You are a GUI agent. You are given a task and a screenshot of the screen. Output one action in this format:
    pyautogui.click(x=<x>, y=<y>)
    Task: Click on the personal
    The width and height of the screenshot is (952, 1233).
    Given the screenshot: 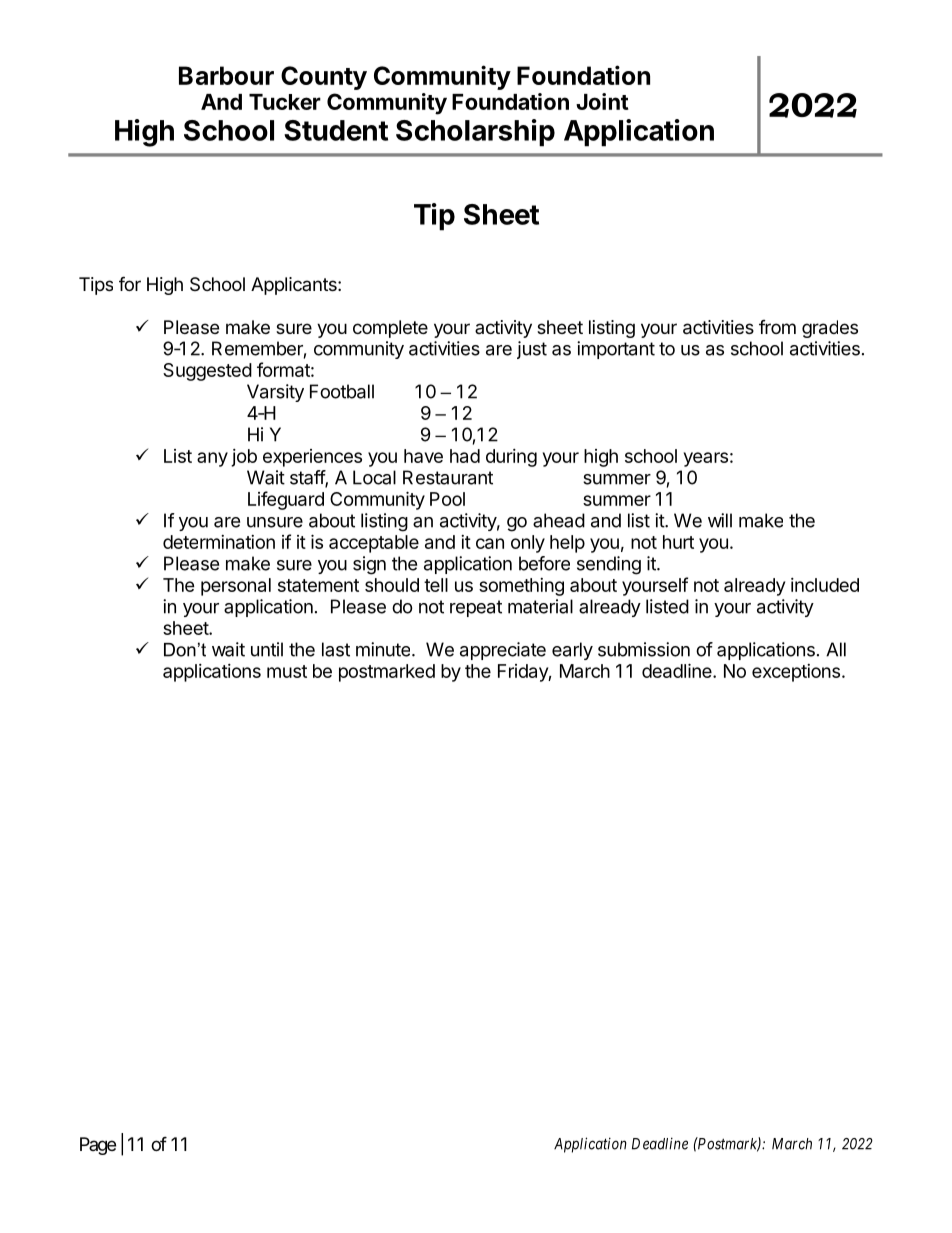 What is the action you would take?
    pyautogui.click(x=236, y=587)
